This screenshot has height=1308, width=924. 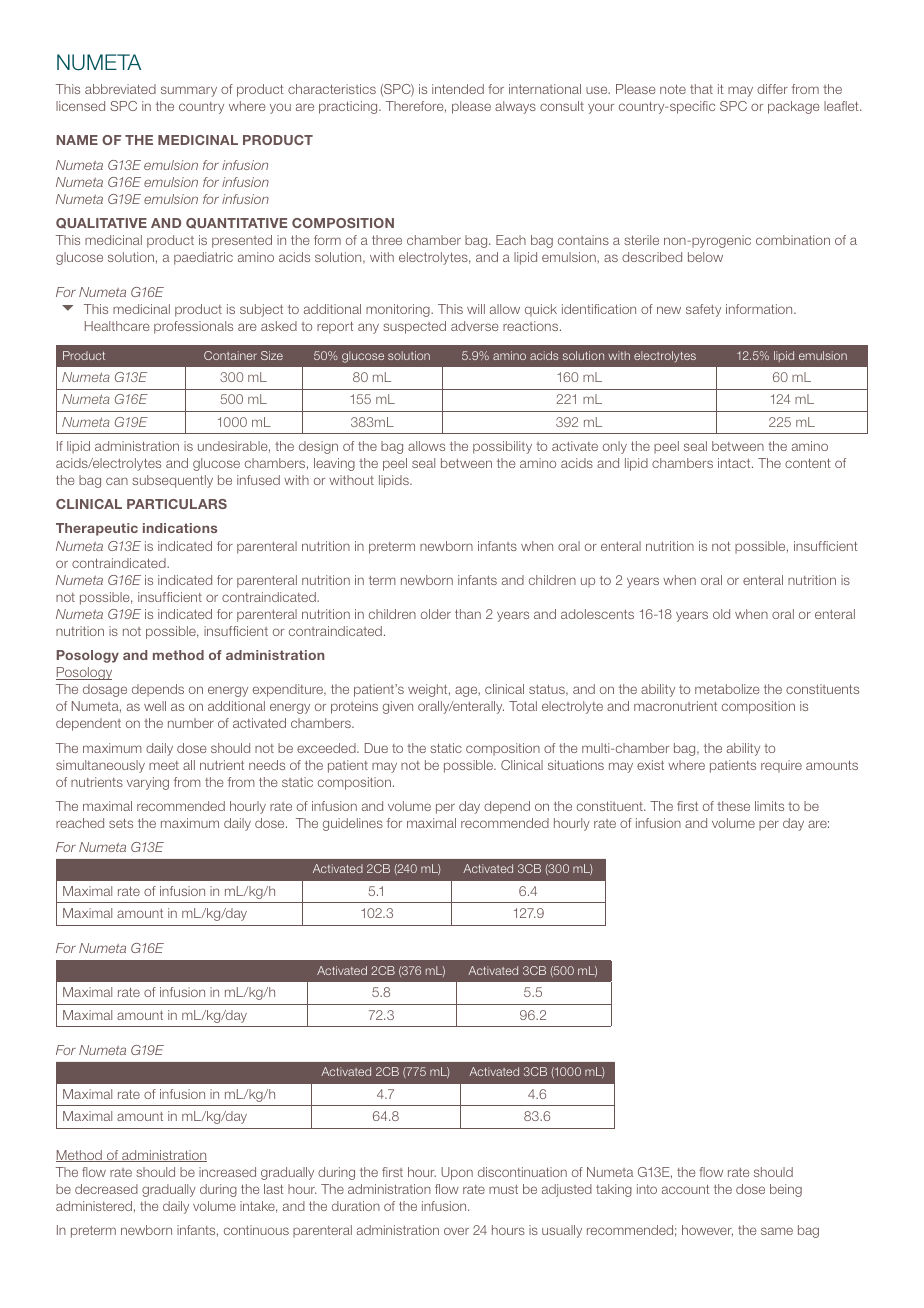 I want to click on decreased, so click(x=106, y=1189).
